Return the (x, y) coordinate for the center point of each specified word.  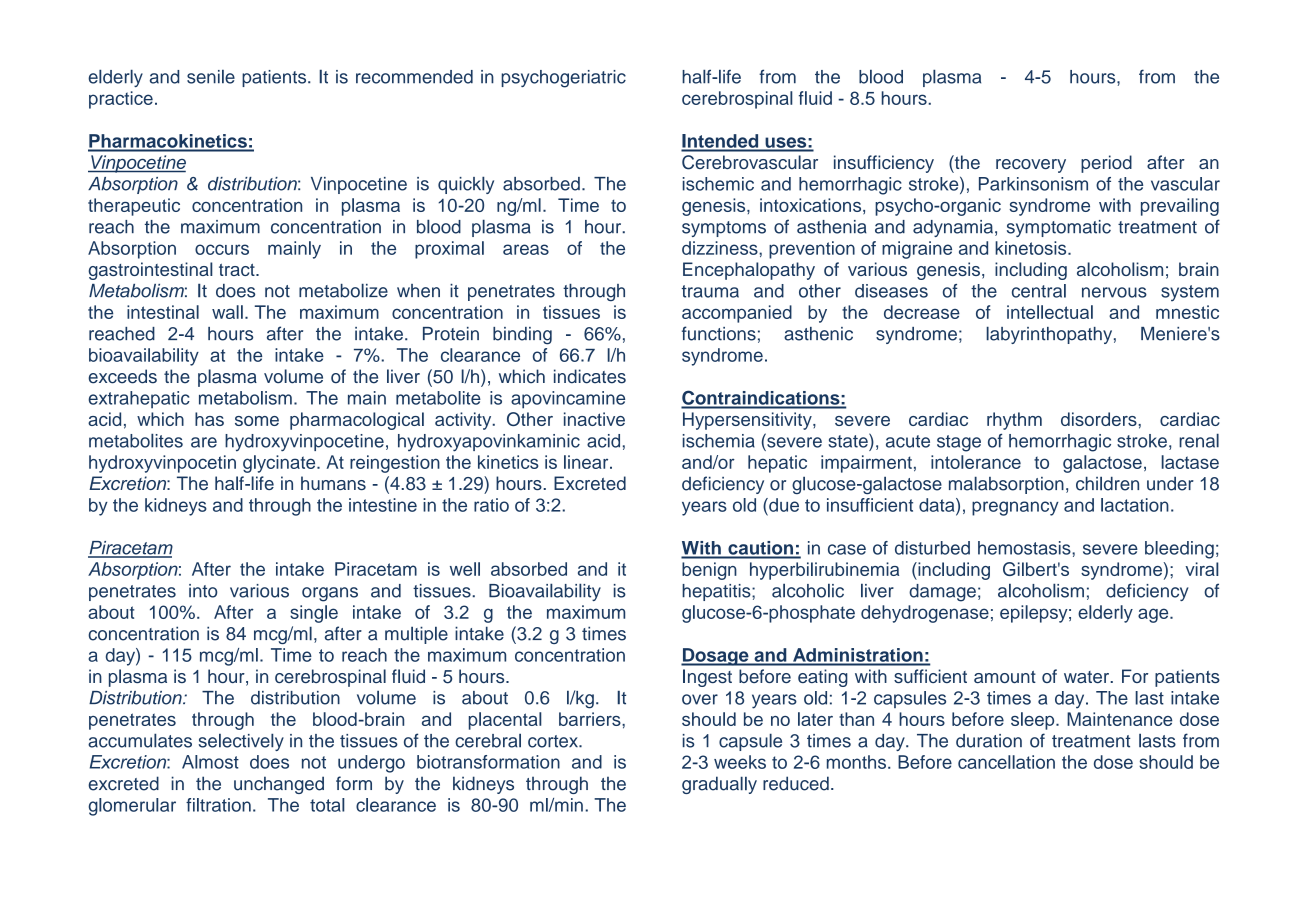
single (314, 614)
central (1039, 291)
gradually (719, 785)
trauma (710, 291)
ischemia (719, 441)
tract (238, 269)
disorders (1100, 419)
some (257, 421)
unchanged (279, 785)
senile (211, 76)
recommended (414, 77)
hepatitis (717, 592)
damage (942, 593)
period (1106, 164)
